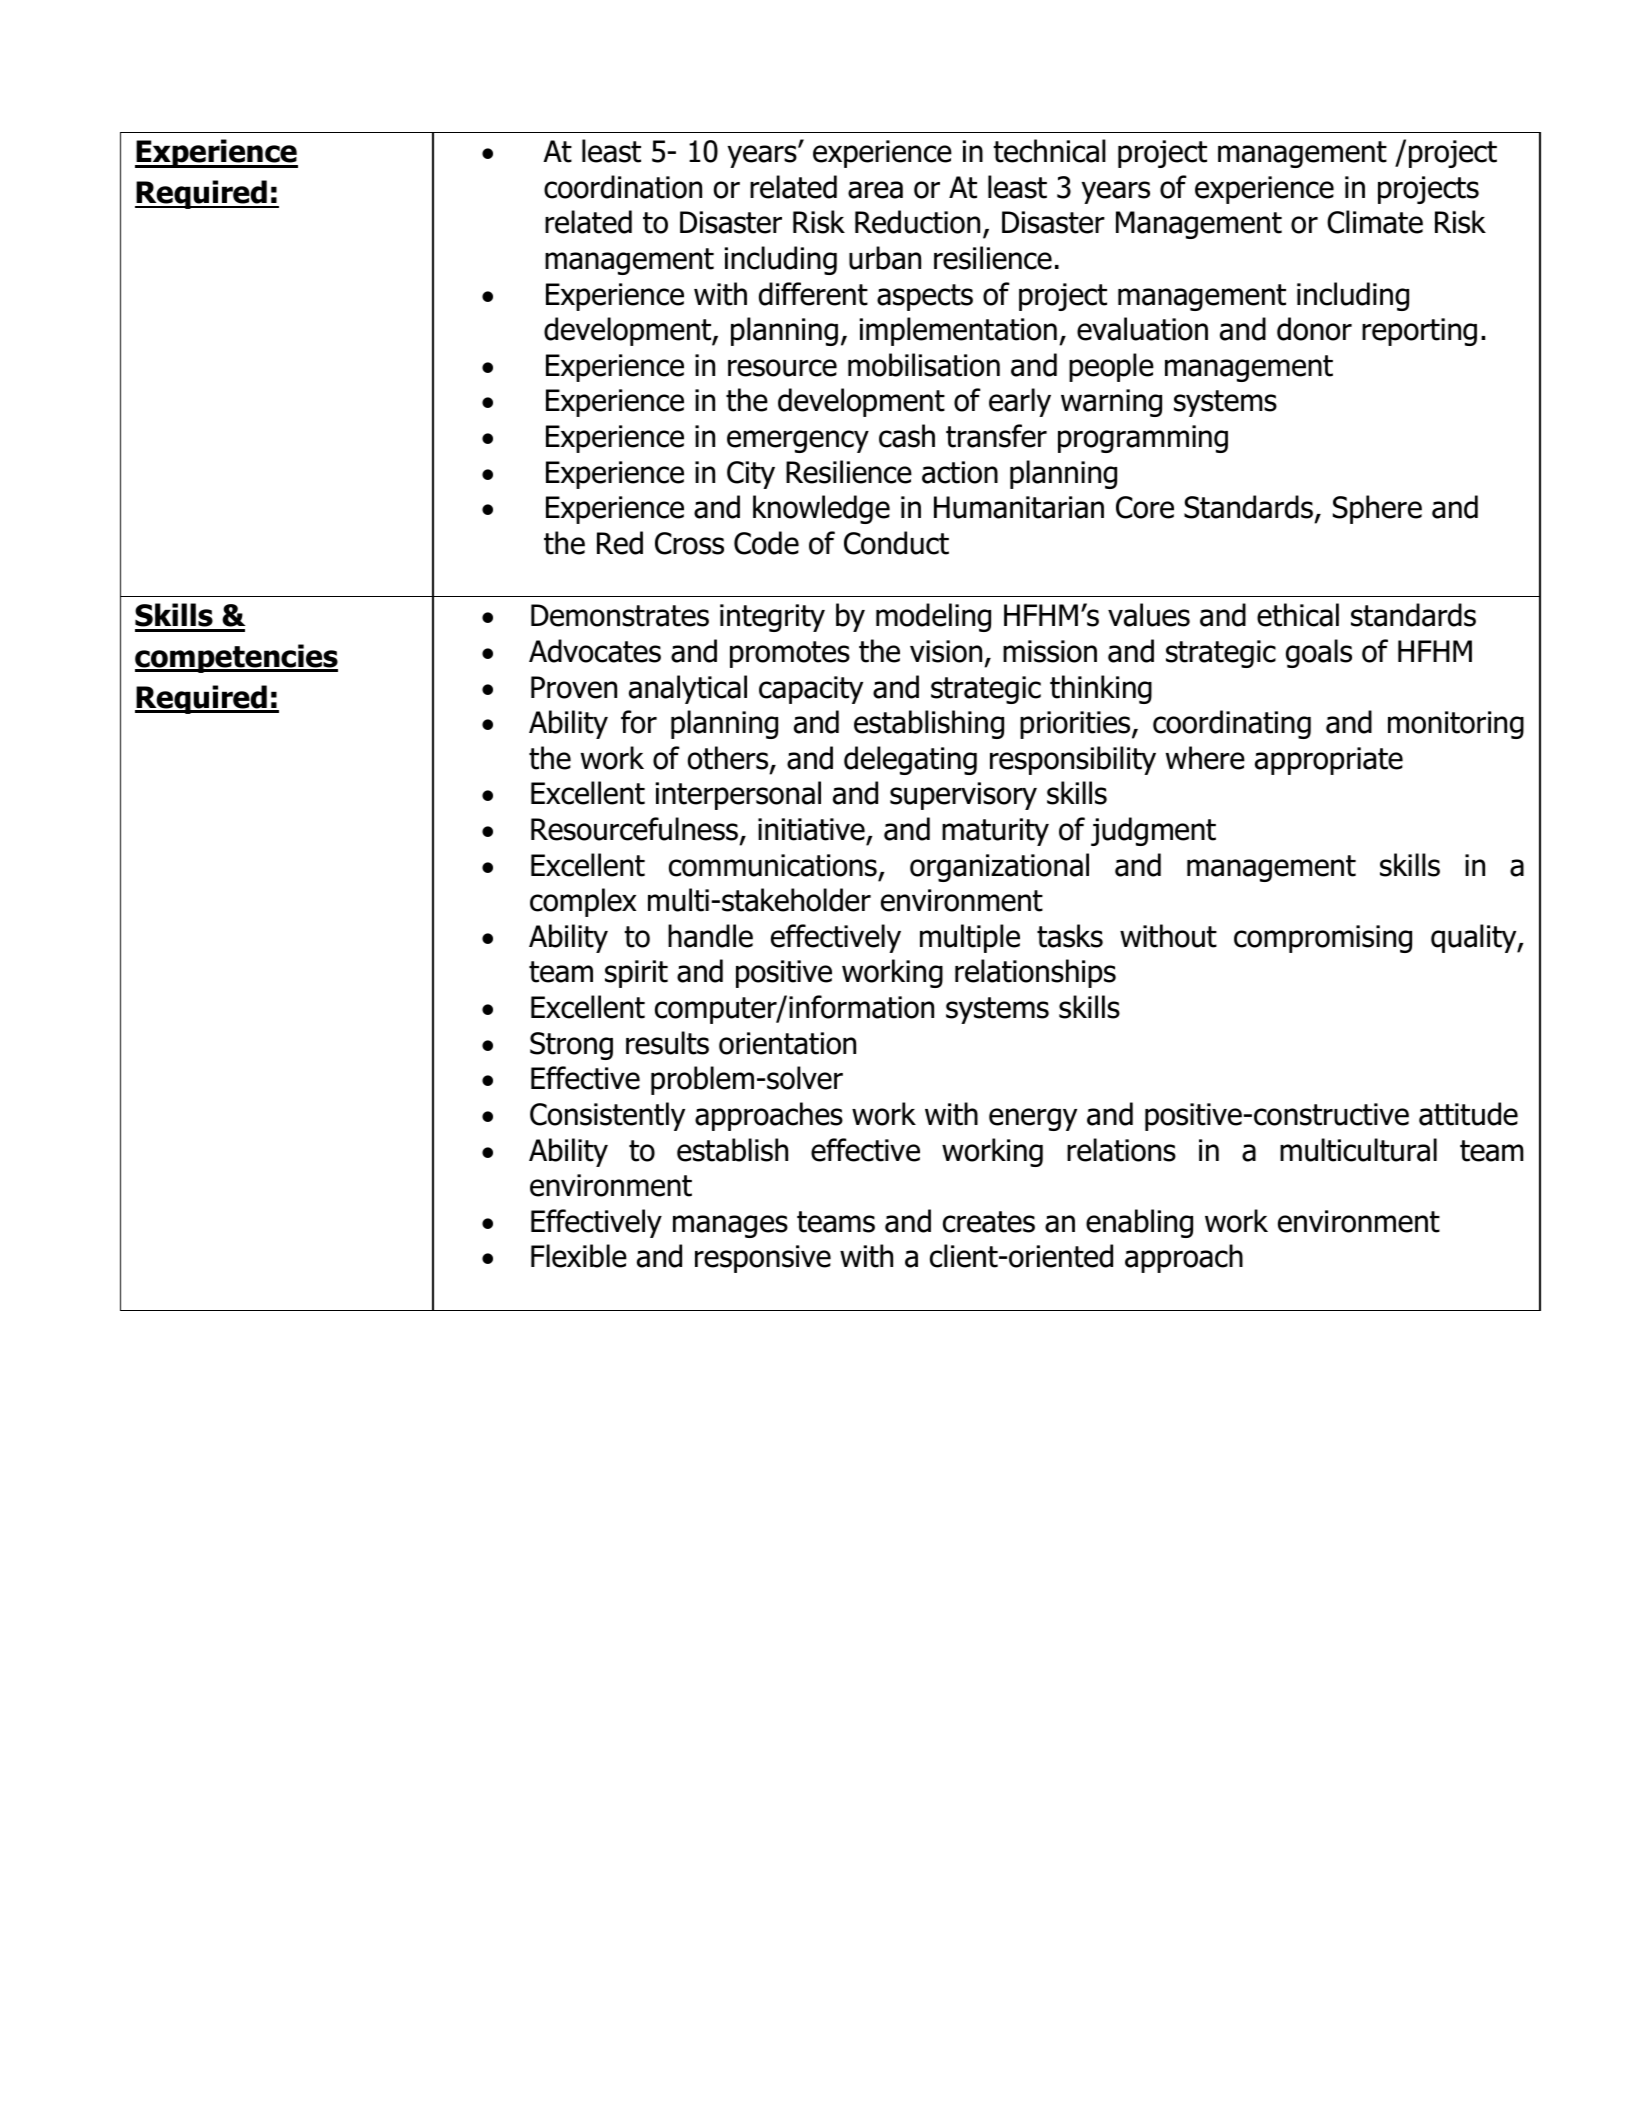 This screenshot has height=2117, width=1636. I want to click on coordinating, so click(1232, 724).
